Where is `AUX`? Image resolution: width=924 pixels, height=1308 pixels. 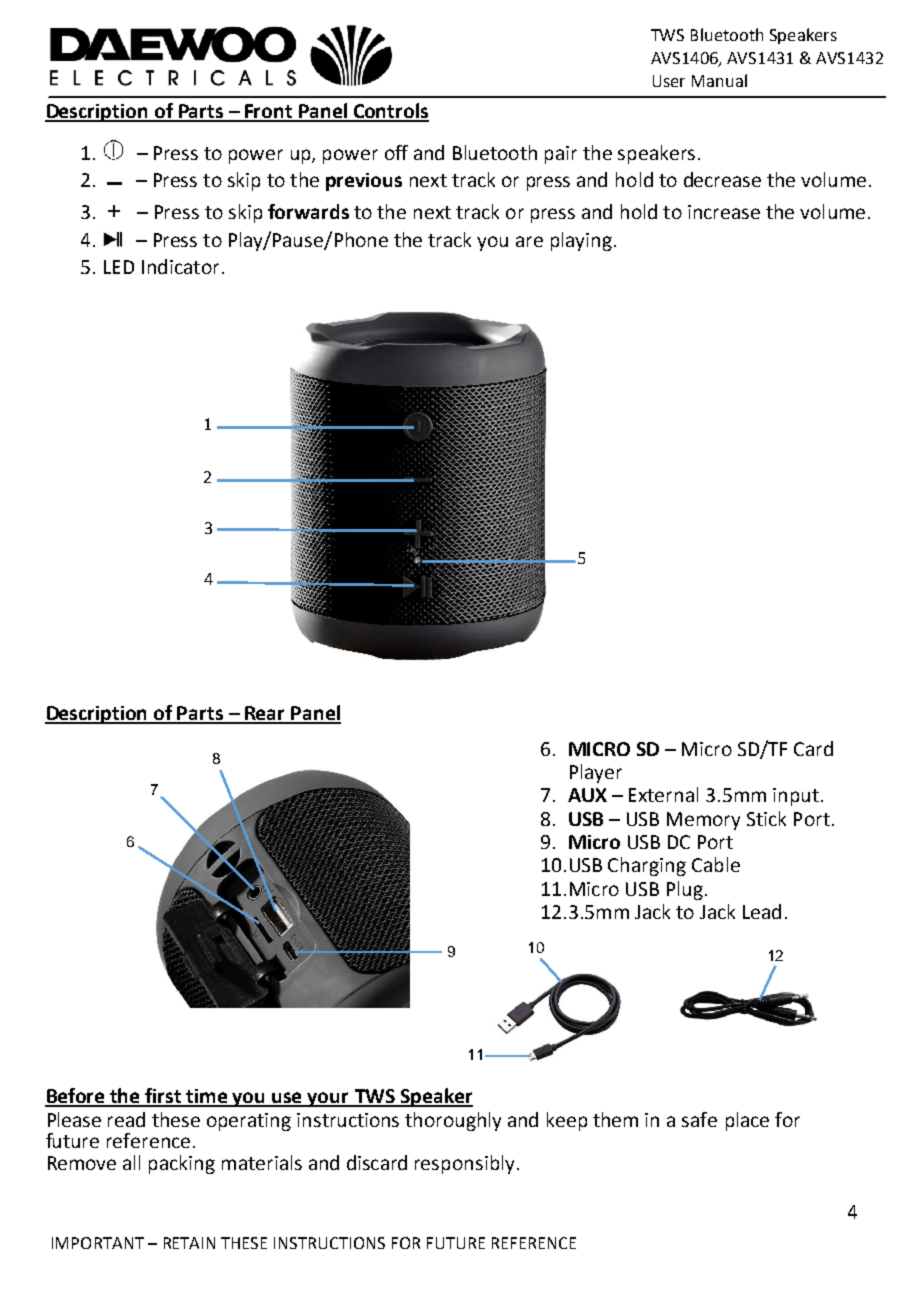 AUX is located at coordinates (587, 795).
